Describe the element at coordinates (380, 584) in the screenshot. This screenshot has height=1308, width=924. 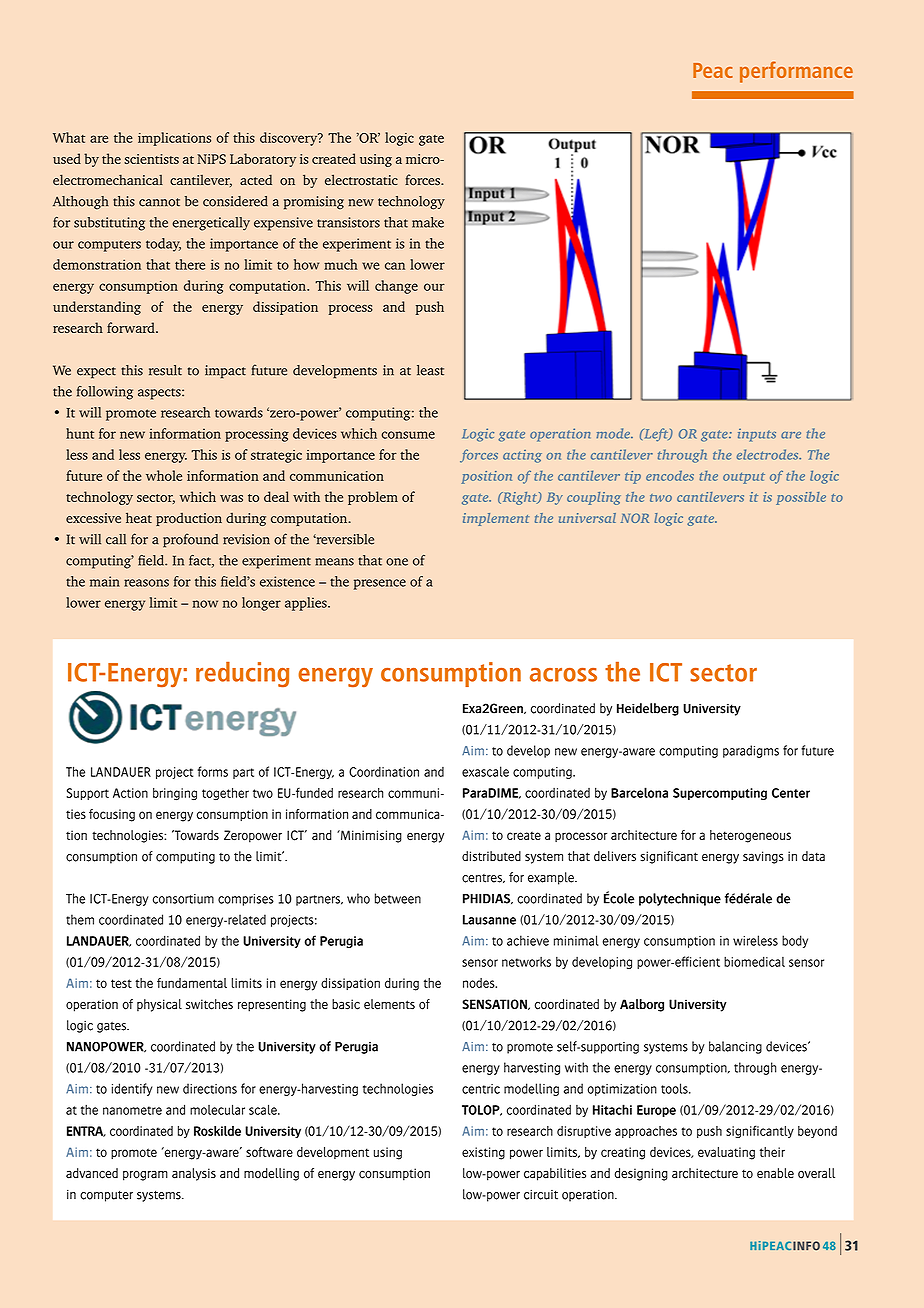
I see `presence` at that location.
